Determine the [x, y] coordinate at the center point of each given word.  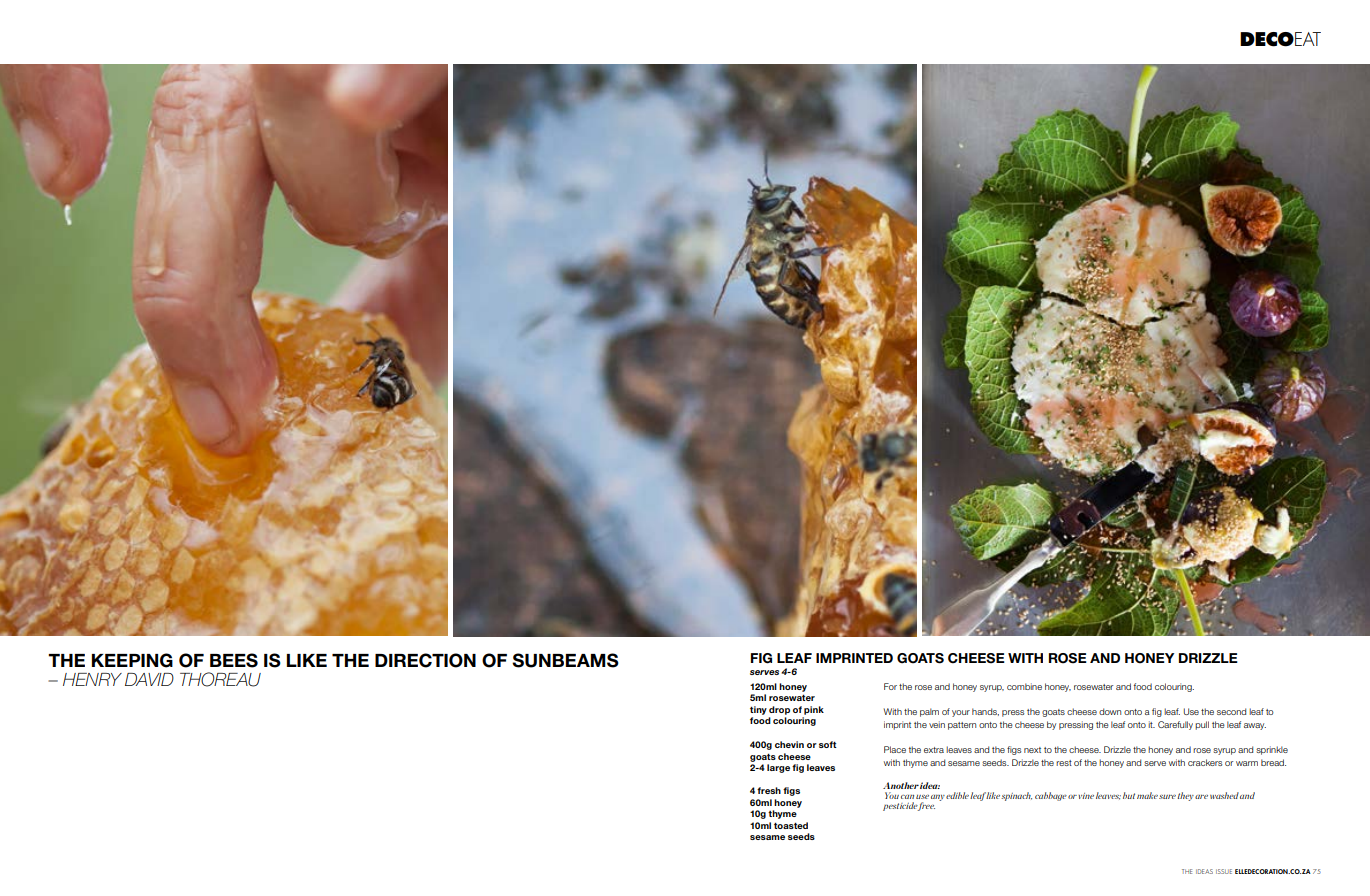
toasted [791, 825]
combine [1024, 686]
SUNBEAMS [565, 660]
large [778, 768]
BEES [234, 660]
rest [1064, 763]
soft [828, 744]
